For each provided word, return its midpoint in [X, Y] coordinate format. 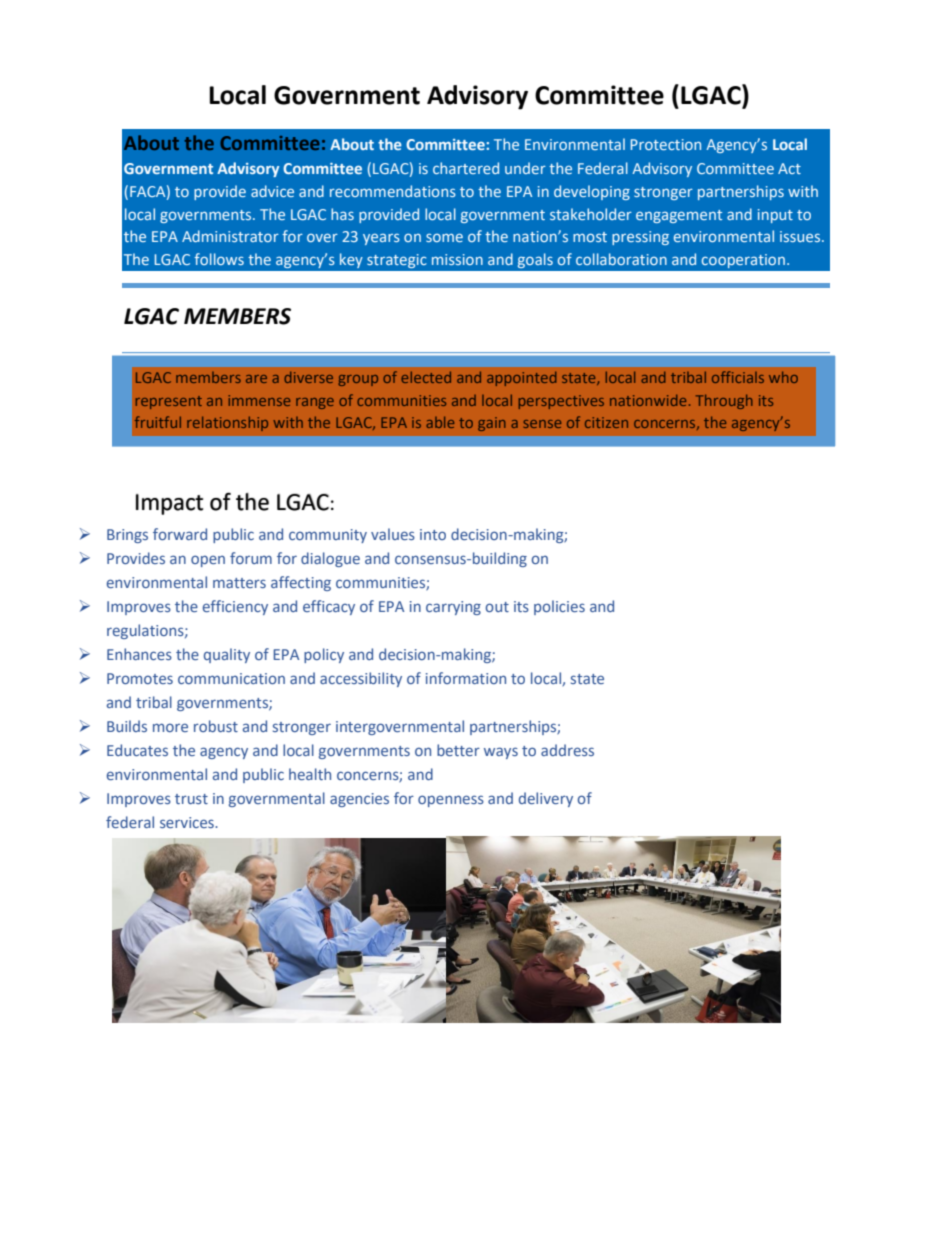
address [567, 750]
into [433, 534]
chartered [466, 168]
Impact [169, 504]
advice [272, 191]
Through [724, 401]
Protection [666, 144]
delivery [546, 799]
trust [191, 799]
